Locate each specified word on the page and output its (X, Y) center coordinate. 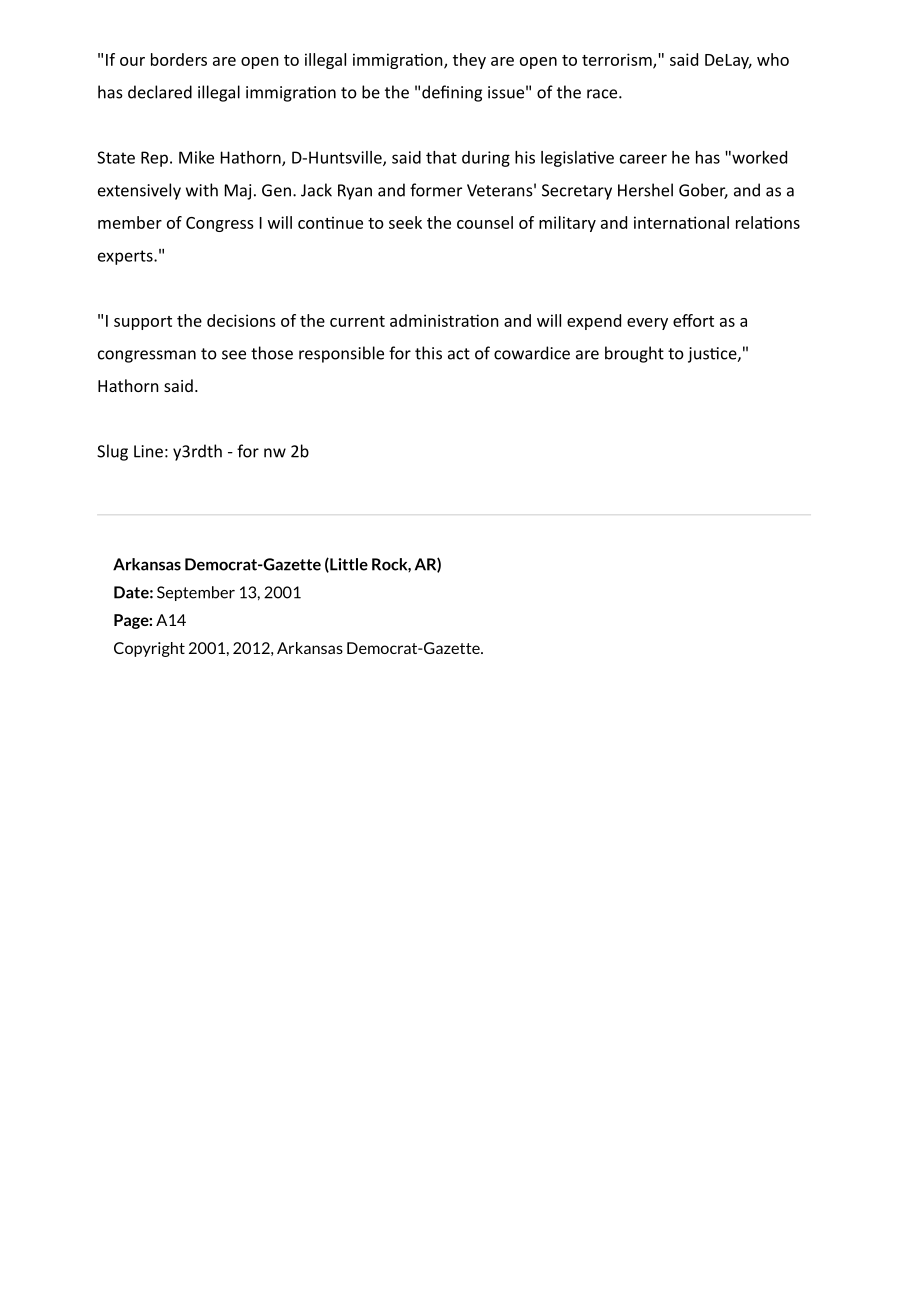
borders (179, 59)
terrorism (618, 60)
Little (348, 565)
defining (452, 93)
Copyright (149, 649)
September (196, 593)
